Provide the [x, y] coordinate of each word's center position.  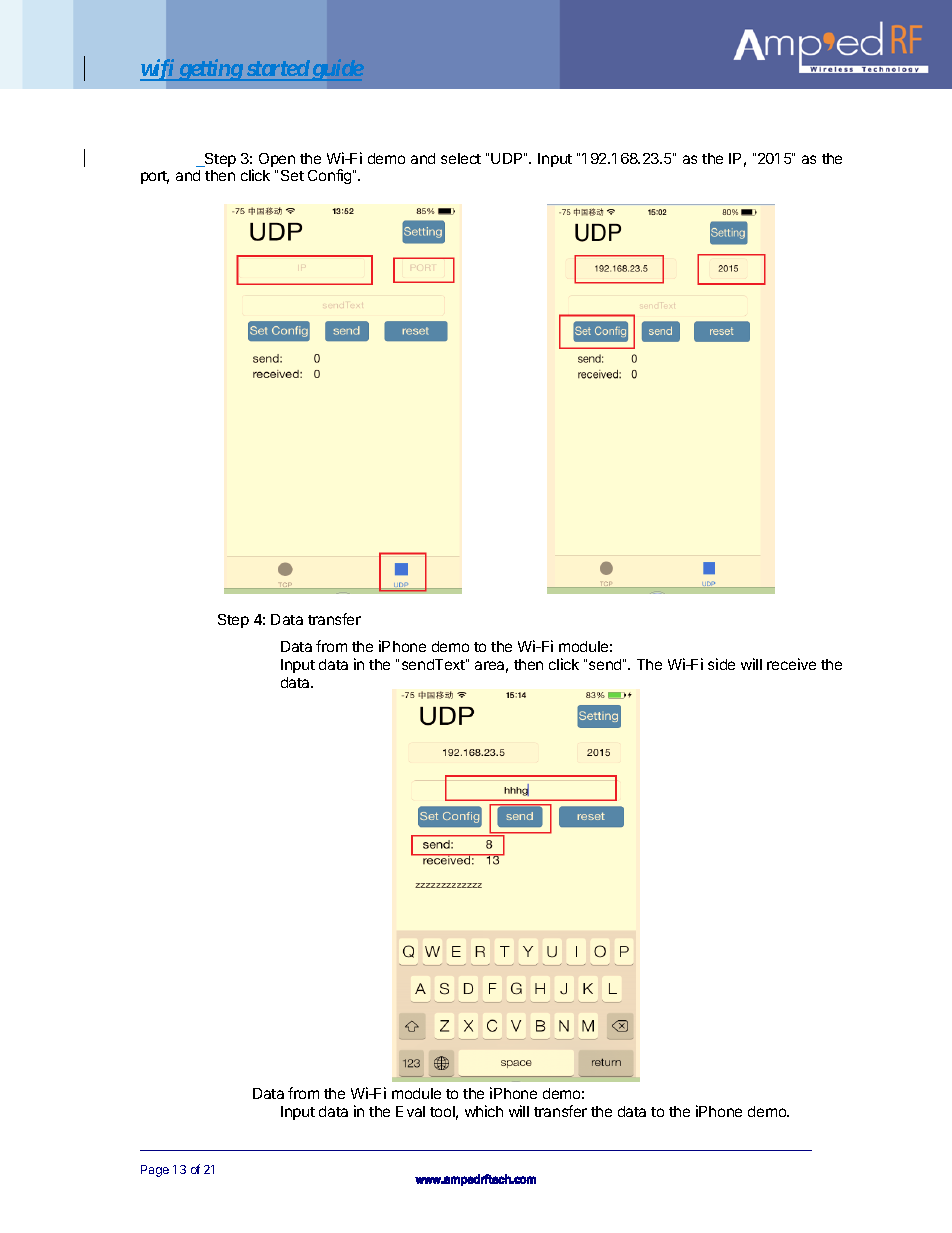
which [484, 1111]
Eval [410, 1111]
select [461, 158]
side [721, 664]
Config [331, 176]
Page [155, 1171]
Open [277, 160]
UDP [508, 158]
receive [791, 664]
